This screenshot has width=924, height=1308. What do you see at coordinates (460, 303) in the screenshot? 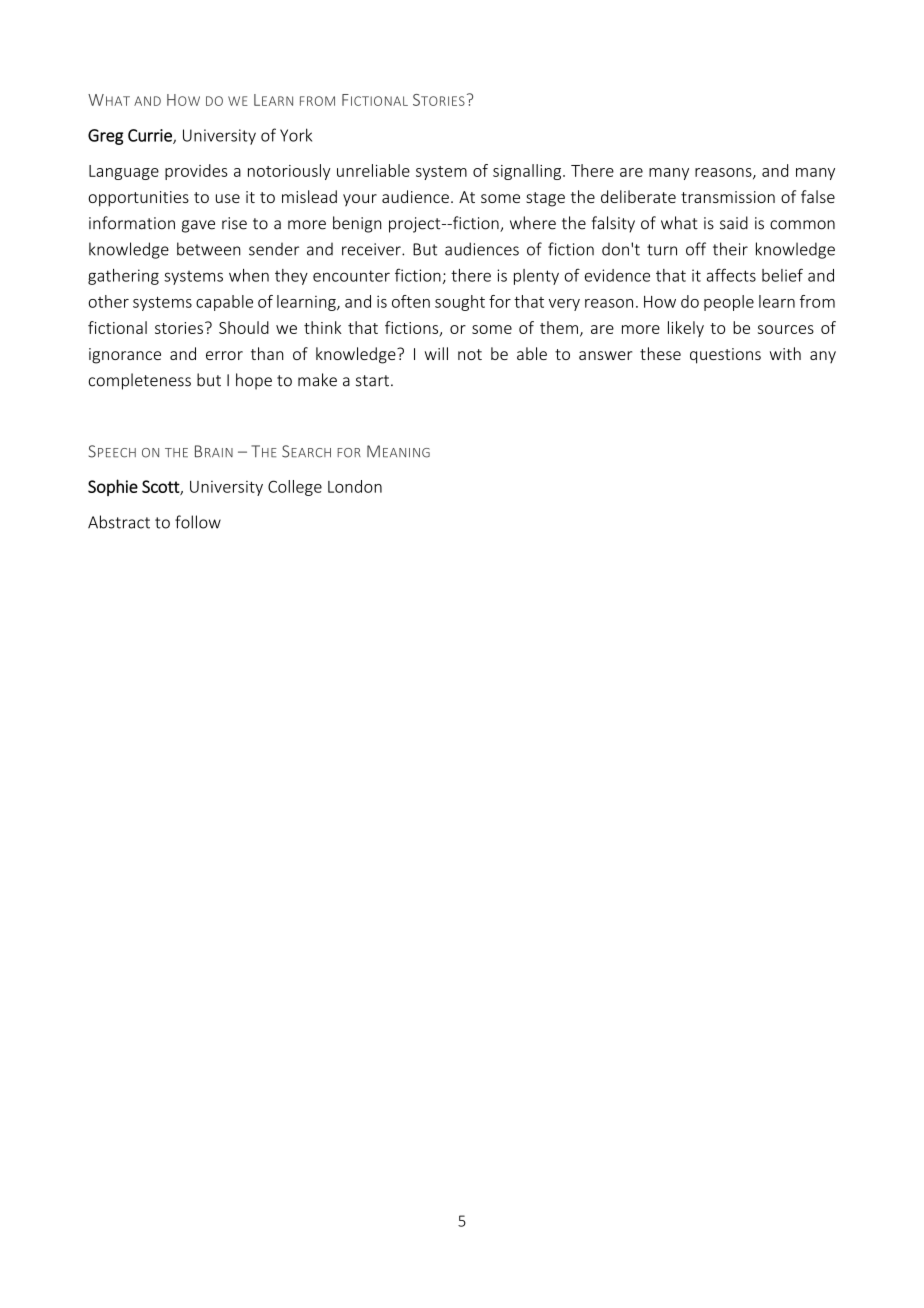
I see `sought` at bounding box center [460, 303].
